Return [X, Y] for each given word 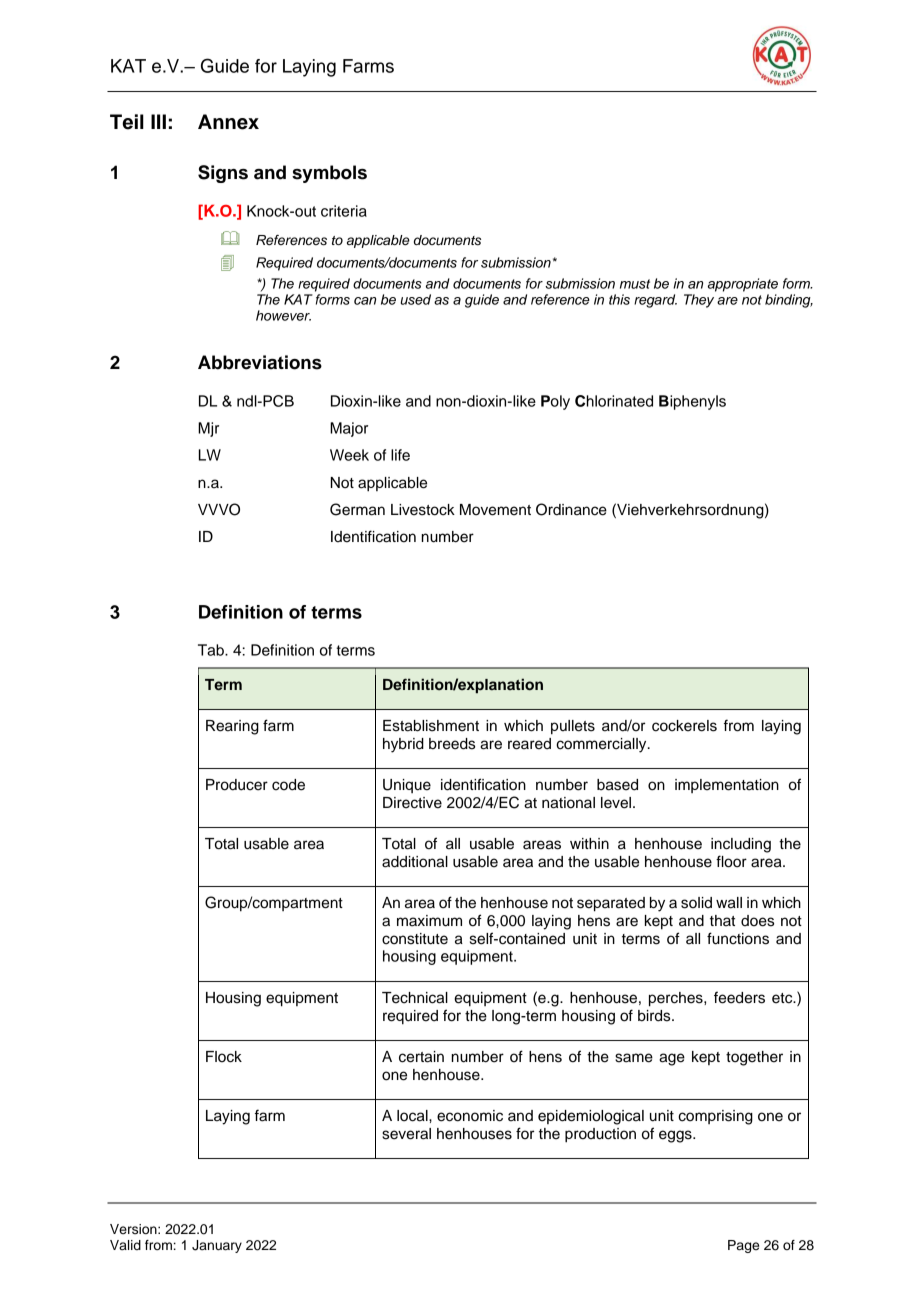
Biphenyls [692, 402]
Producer [237, 785]
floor [731, 861]
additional [415, 862]
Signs [223, 174]
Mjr [208, 429]
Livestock [423, 510]
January [217, 1246]
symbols [329, 174]
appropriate [743, 285]
